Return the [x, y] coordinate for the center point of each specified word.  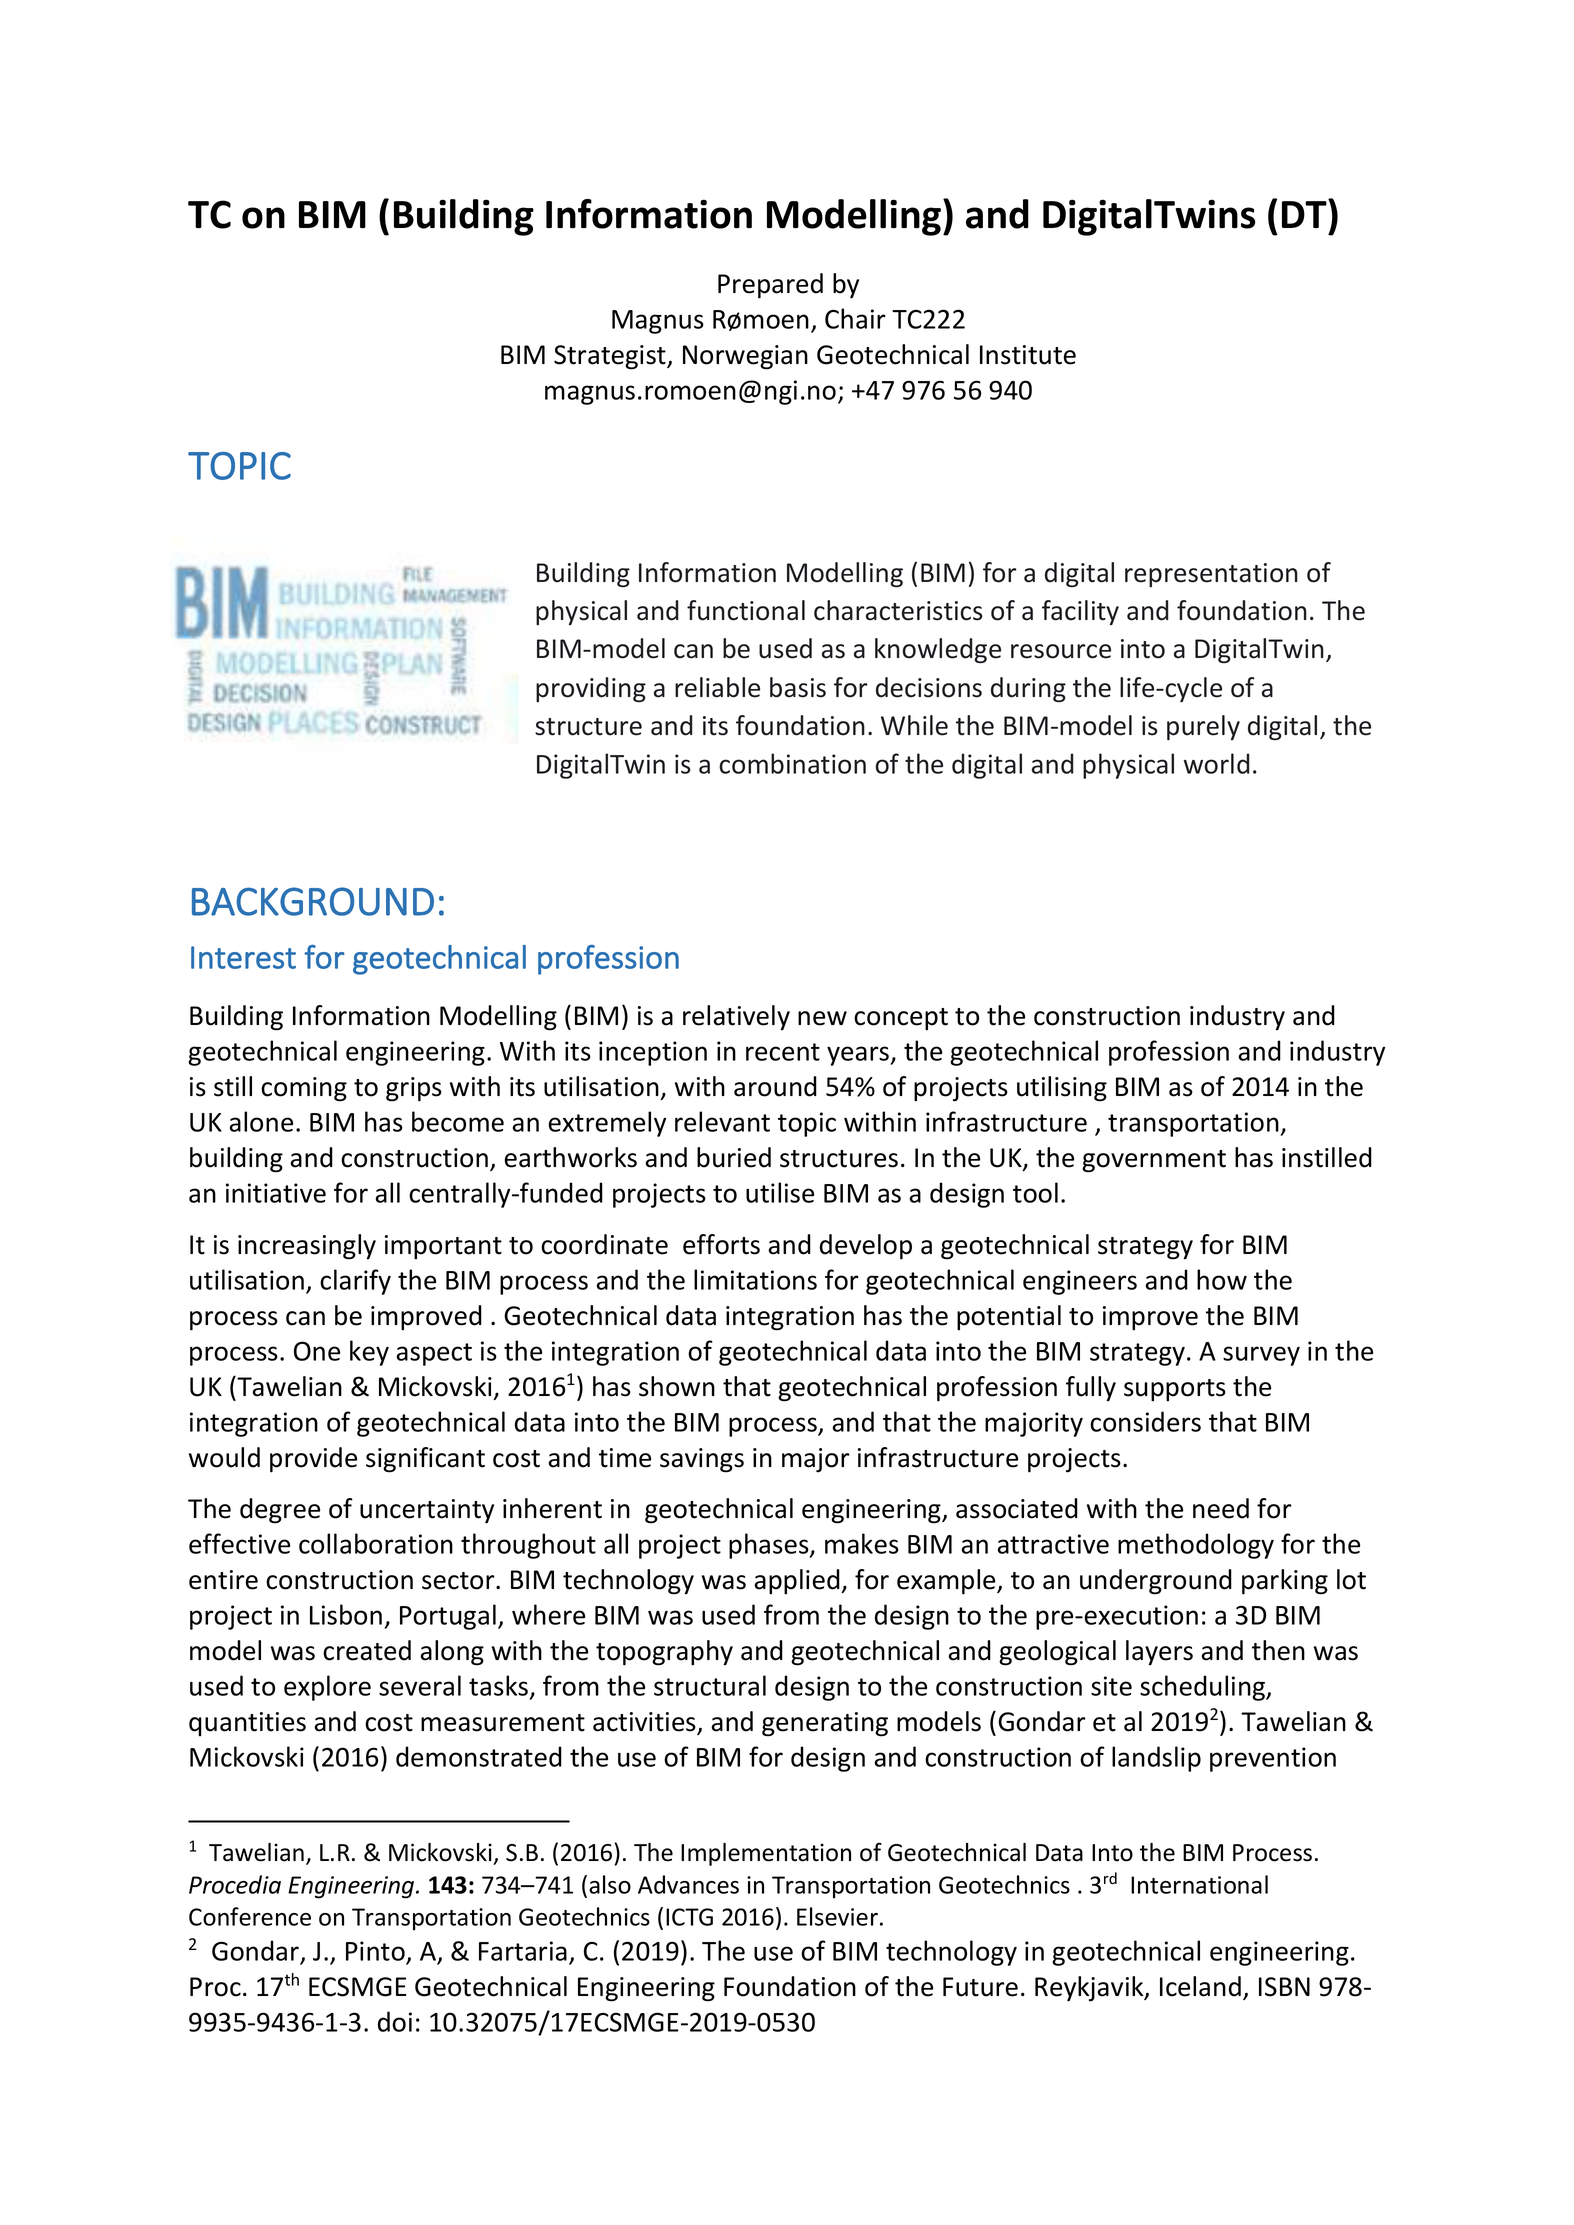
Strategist [611, 357]
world [1216, 763]
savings [702, 1460]
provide [313, 1460]
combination [792, 763]
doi [395, 2021]
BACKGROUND [313, 901]
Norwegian [745, 357]
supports [1175, 1390]
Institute [1028, 355]
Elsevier [837, 1916]
